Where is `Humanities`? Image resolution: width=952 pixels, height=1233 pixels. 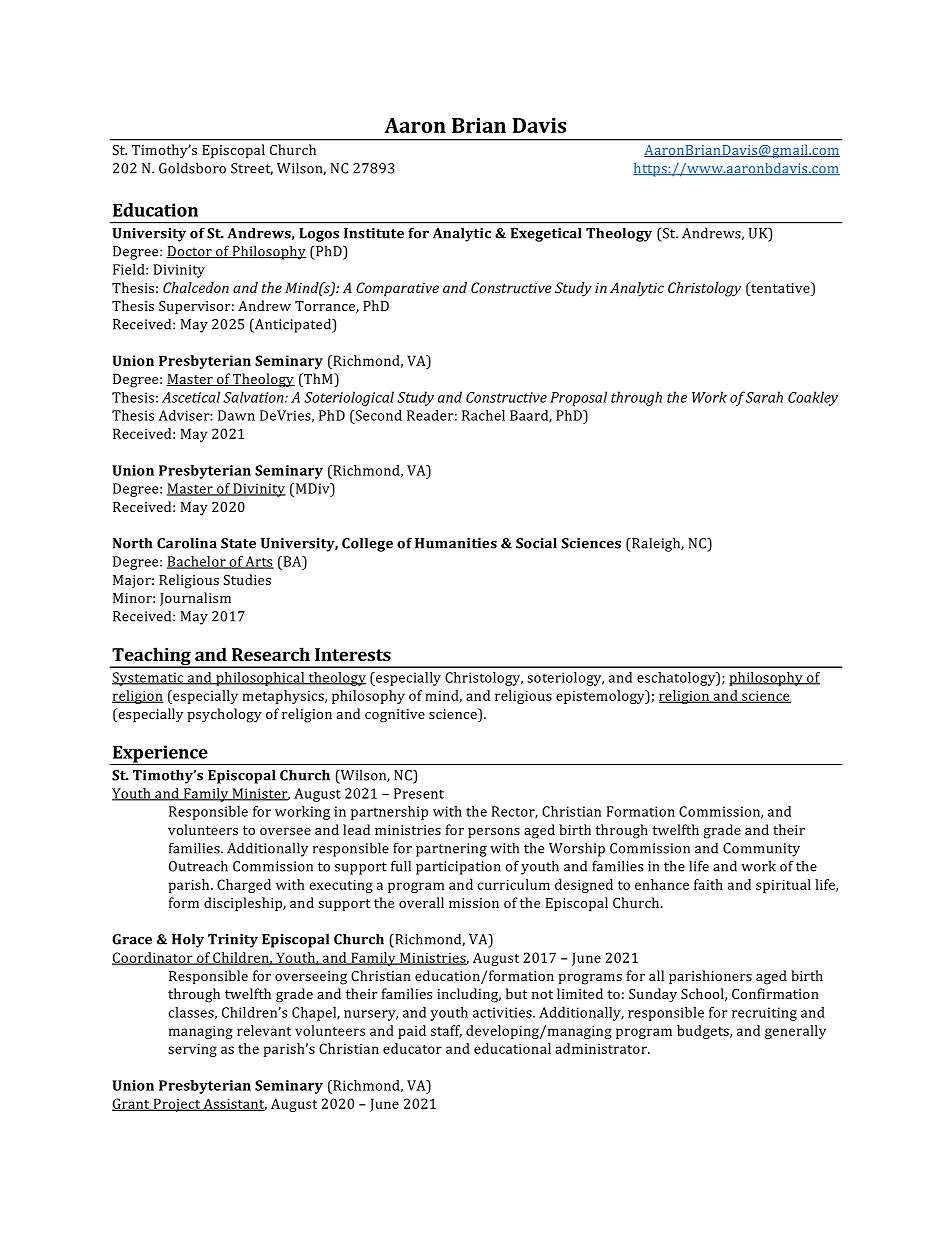 Humanities is located at coordinates (456, 543).
